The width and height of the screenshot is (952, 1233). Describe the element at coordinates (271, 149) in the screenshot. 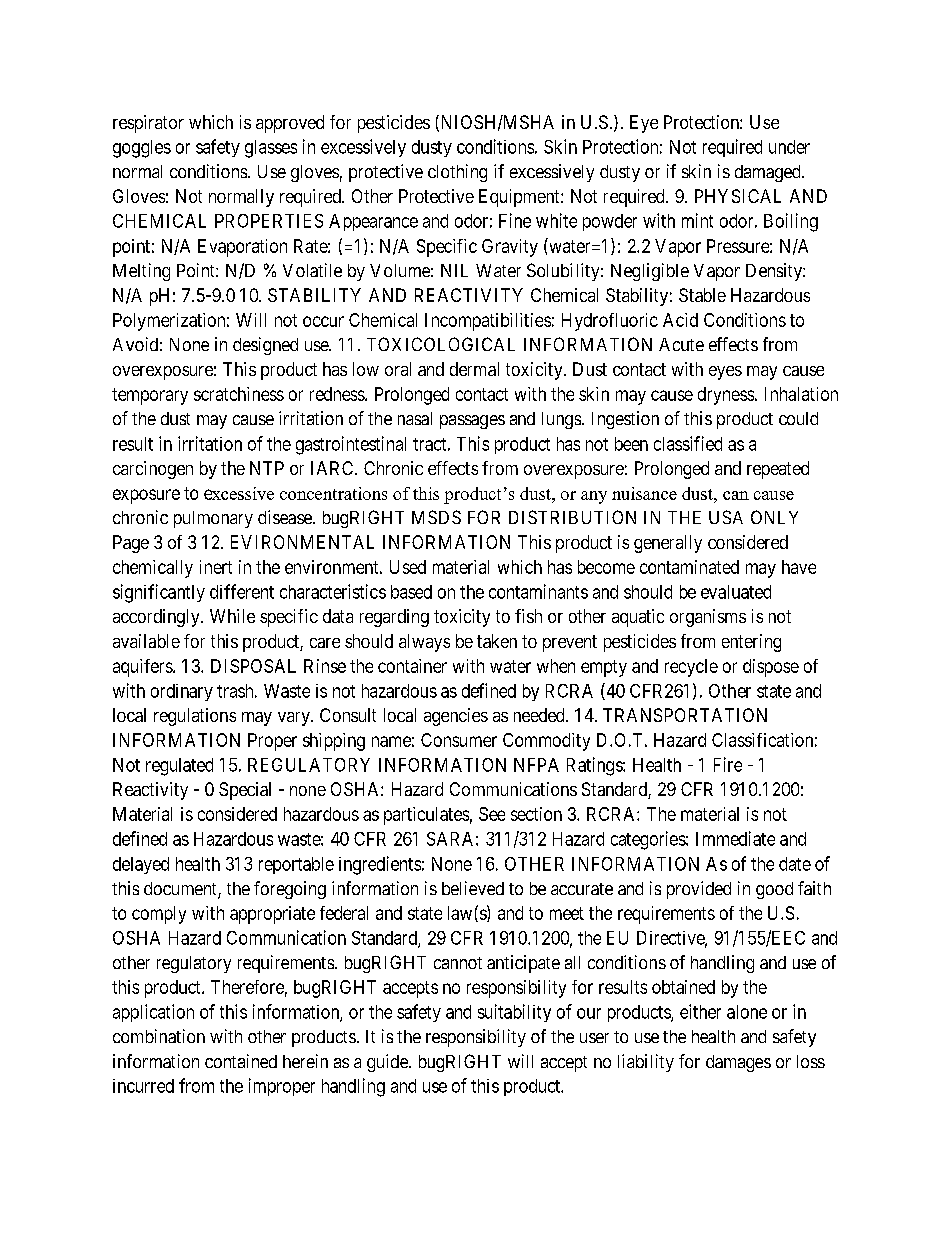

I see `glasses` at that location.
